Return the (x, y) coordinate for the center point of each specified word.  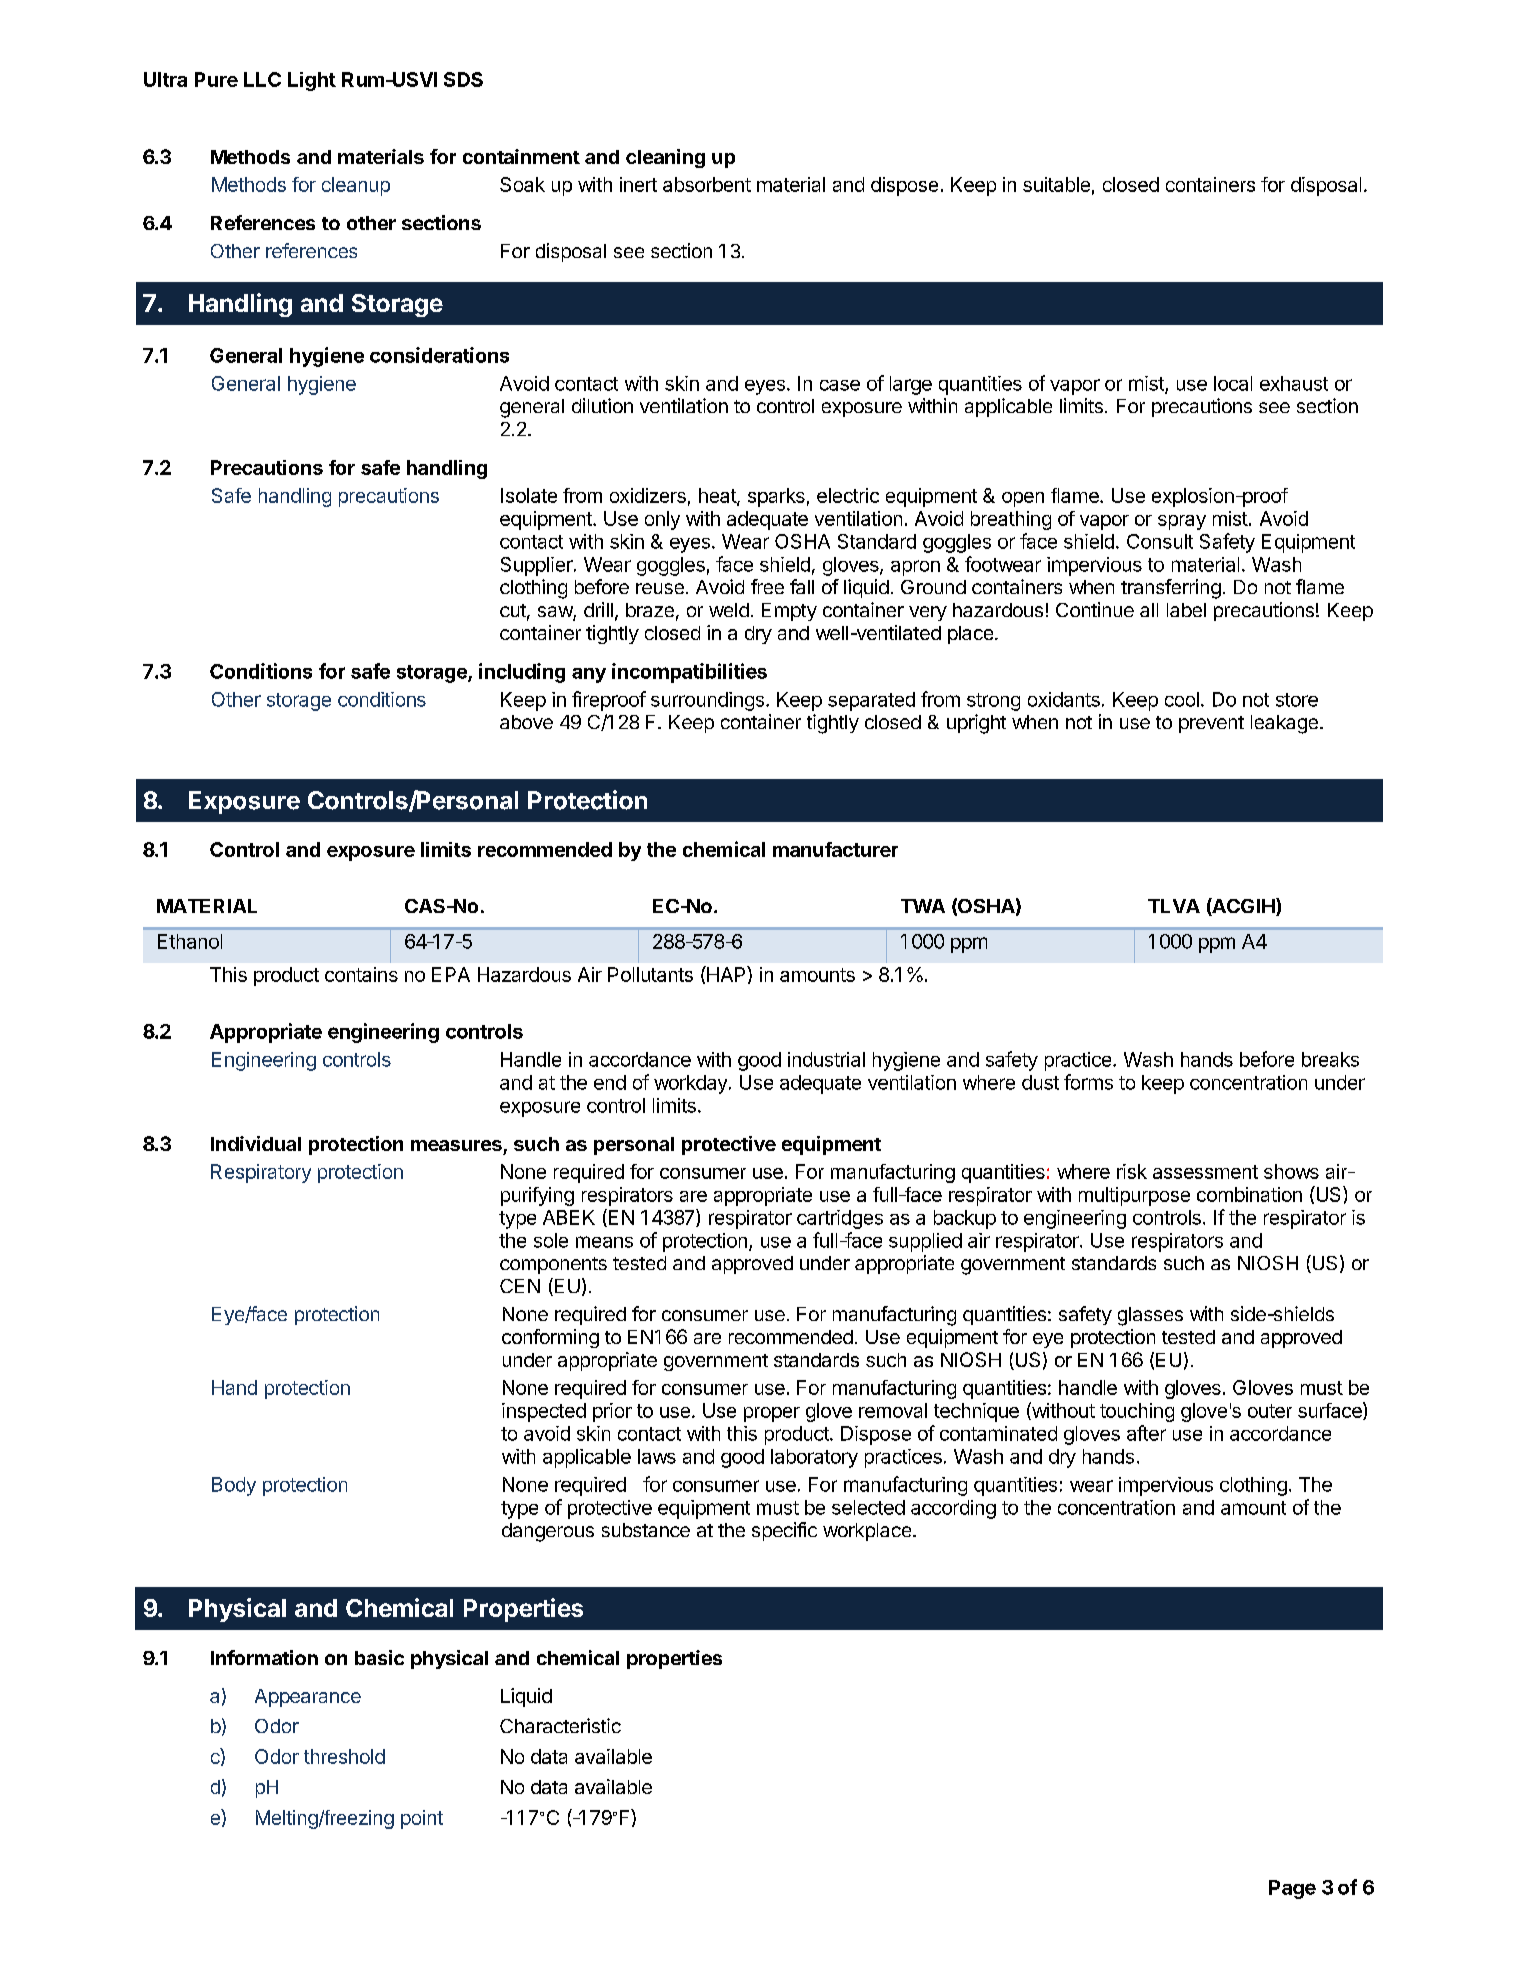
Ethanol (190, 941)
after (1146, 1433)
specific (784, 1531)
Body (234, 1486)
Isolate (529, 495)
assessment (1205, 1172)
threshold (344, 1756)
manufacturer (835, 849)
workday (690, 1084)
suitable (1056, 184)
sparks (776, 497)
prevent (1211, 724)
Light (312, 81)
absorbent (707, 184)
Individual (256, 1143)
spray (1182, 522)
